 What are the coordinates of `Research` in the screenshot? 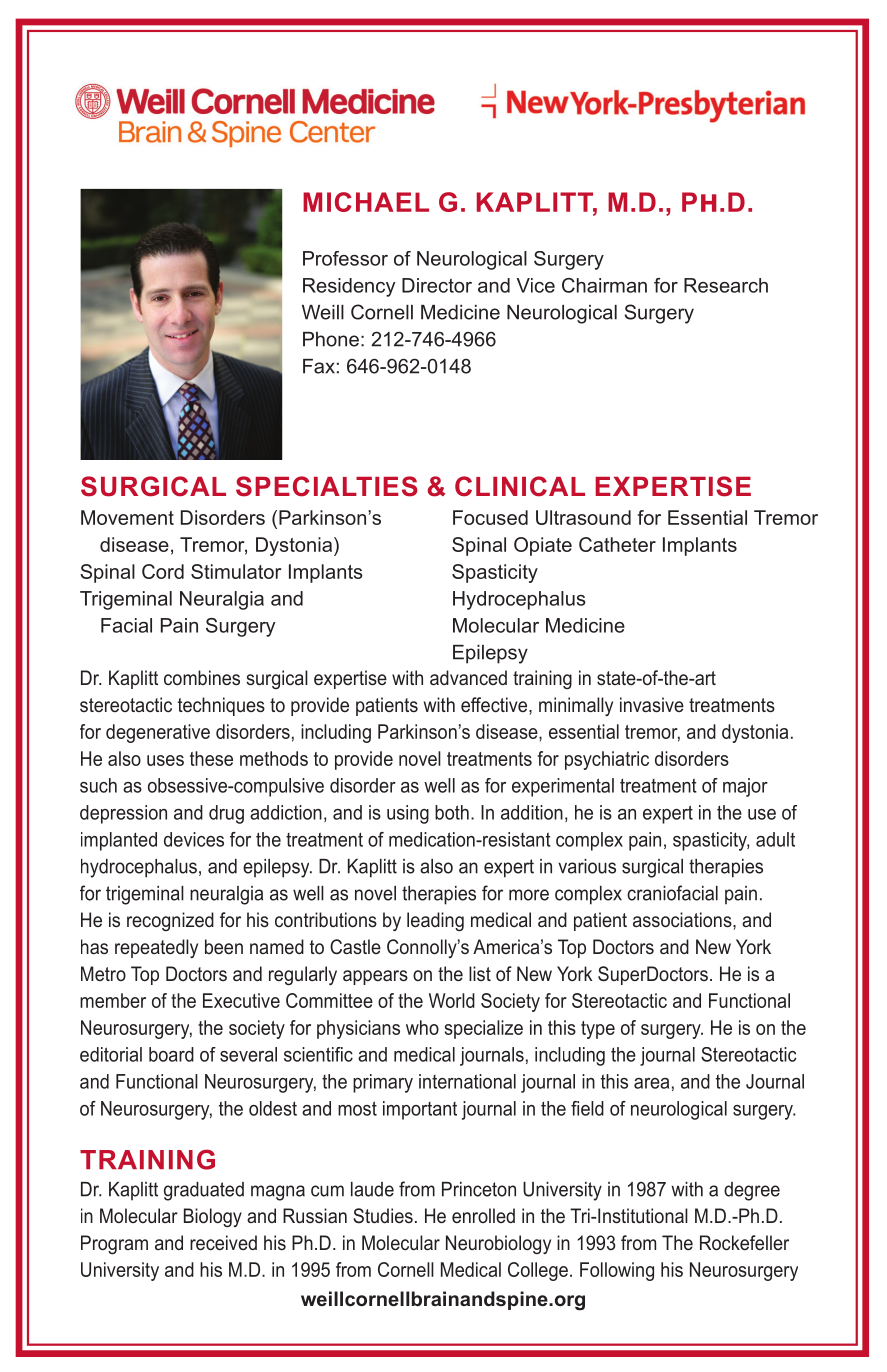 It's located at (726, 285).
